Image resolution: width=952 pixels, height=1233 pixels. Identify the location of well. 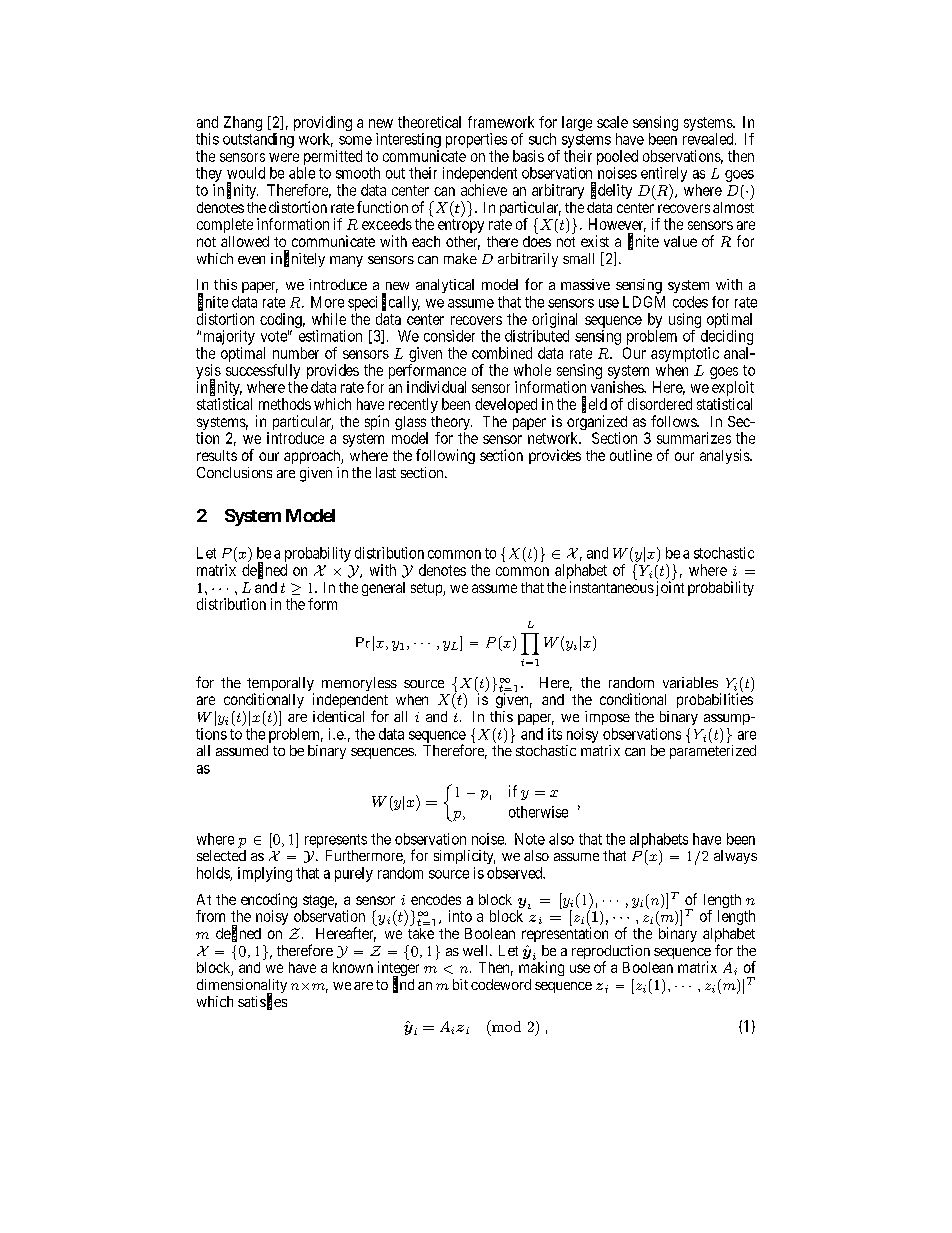
(477, 950).
